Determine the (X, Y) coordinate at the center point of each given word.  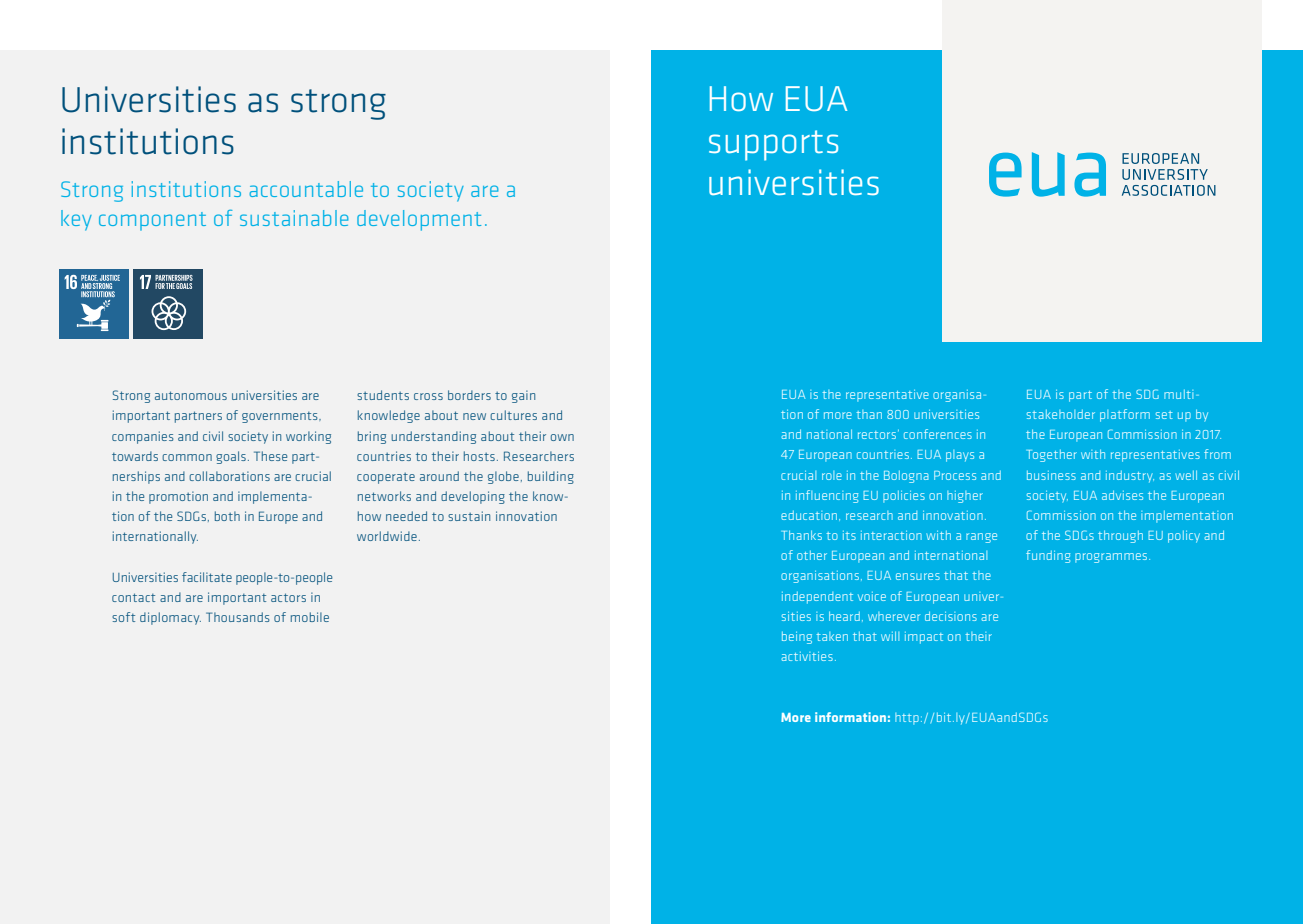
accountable (306, 189)
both (227, 516)
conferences (938, 434)
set (1164, 415)
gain (523, 396)
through (1120, 536)
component (152, 221)
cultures (513, 415)
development (419, 220)
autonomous (191, 395)
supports (773, 145)
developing (473, 497)
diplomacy (170, 618)
